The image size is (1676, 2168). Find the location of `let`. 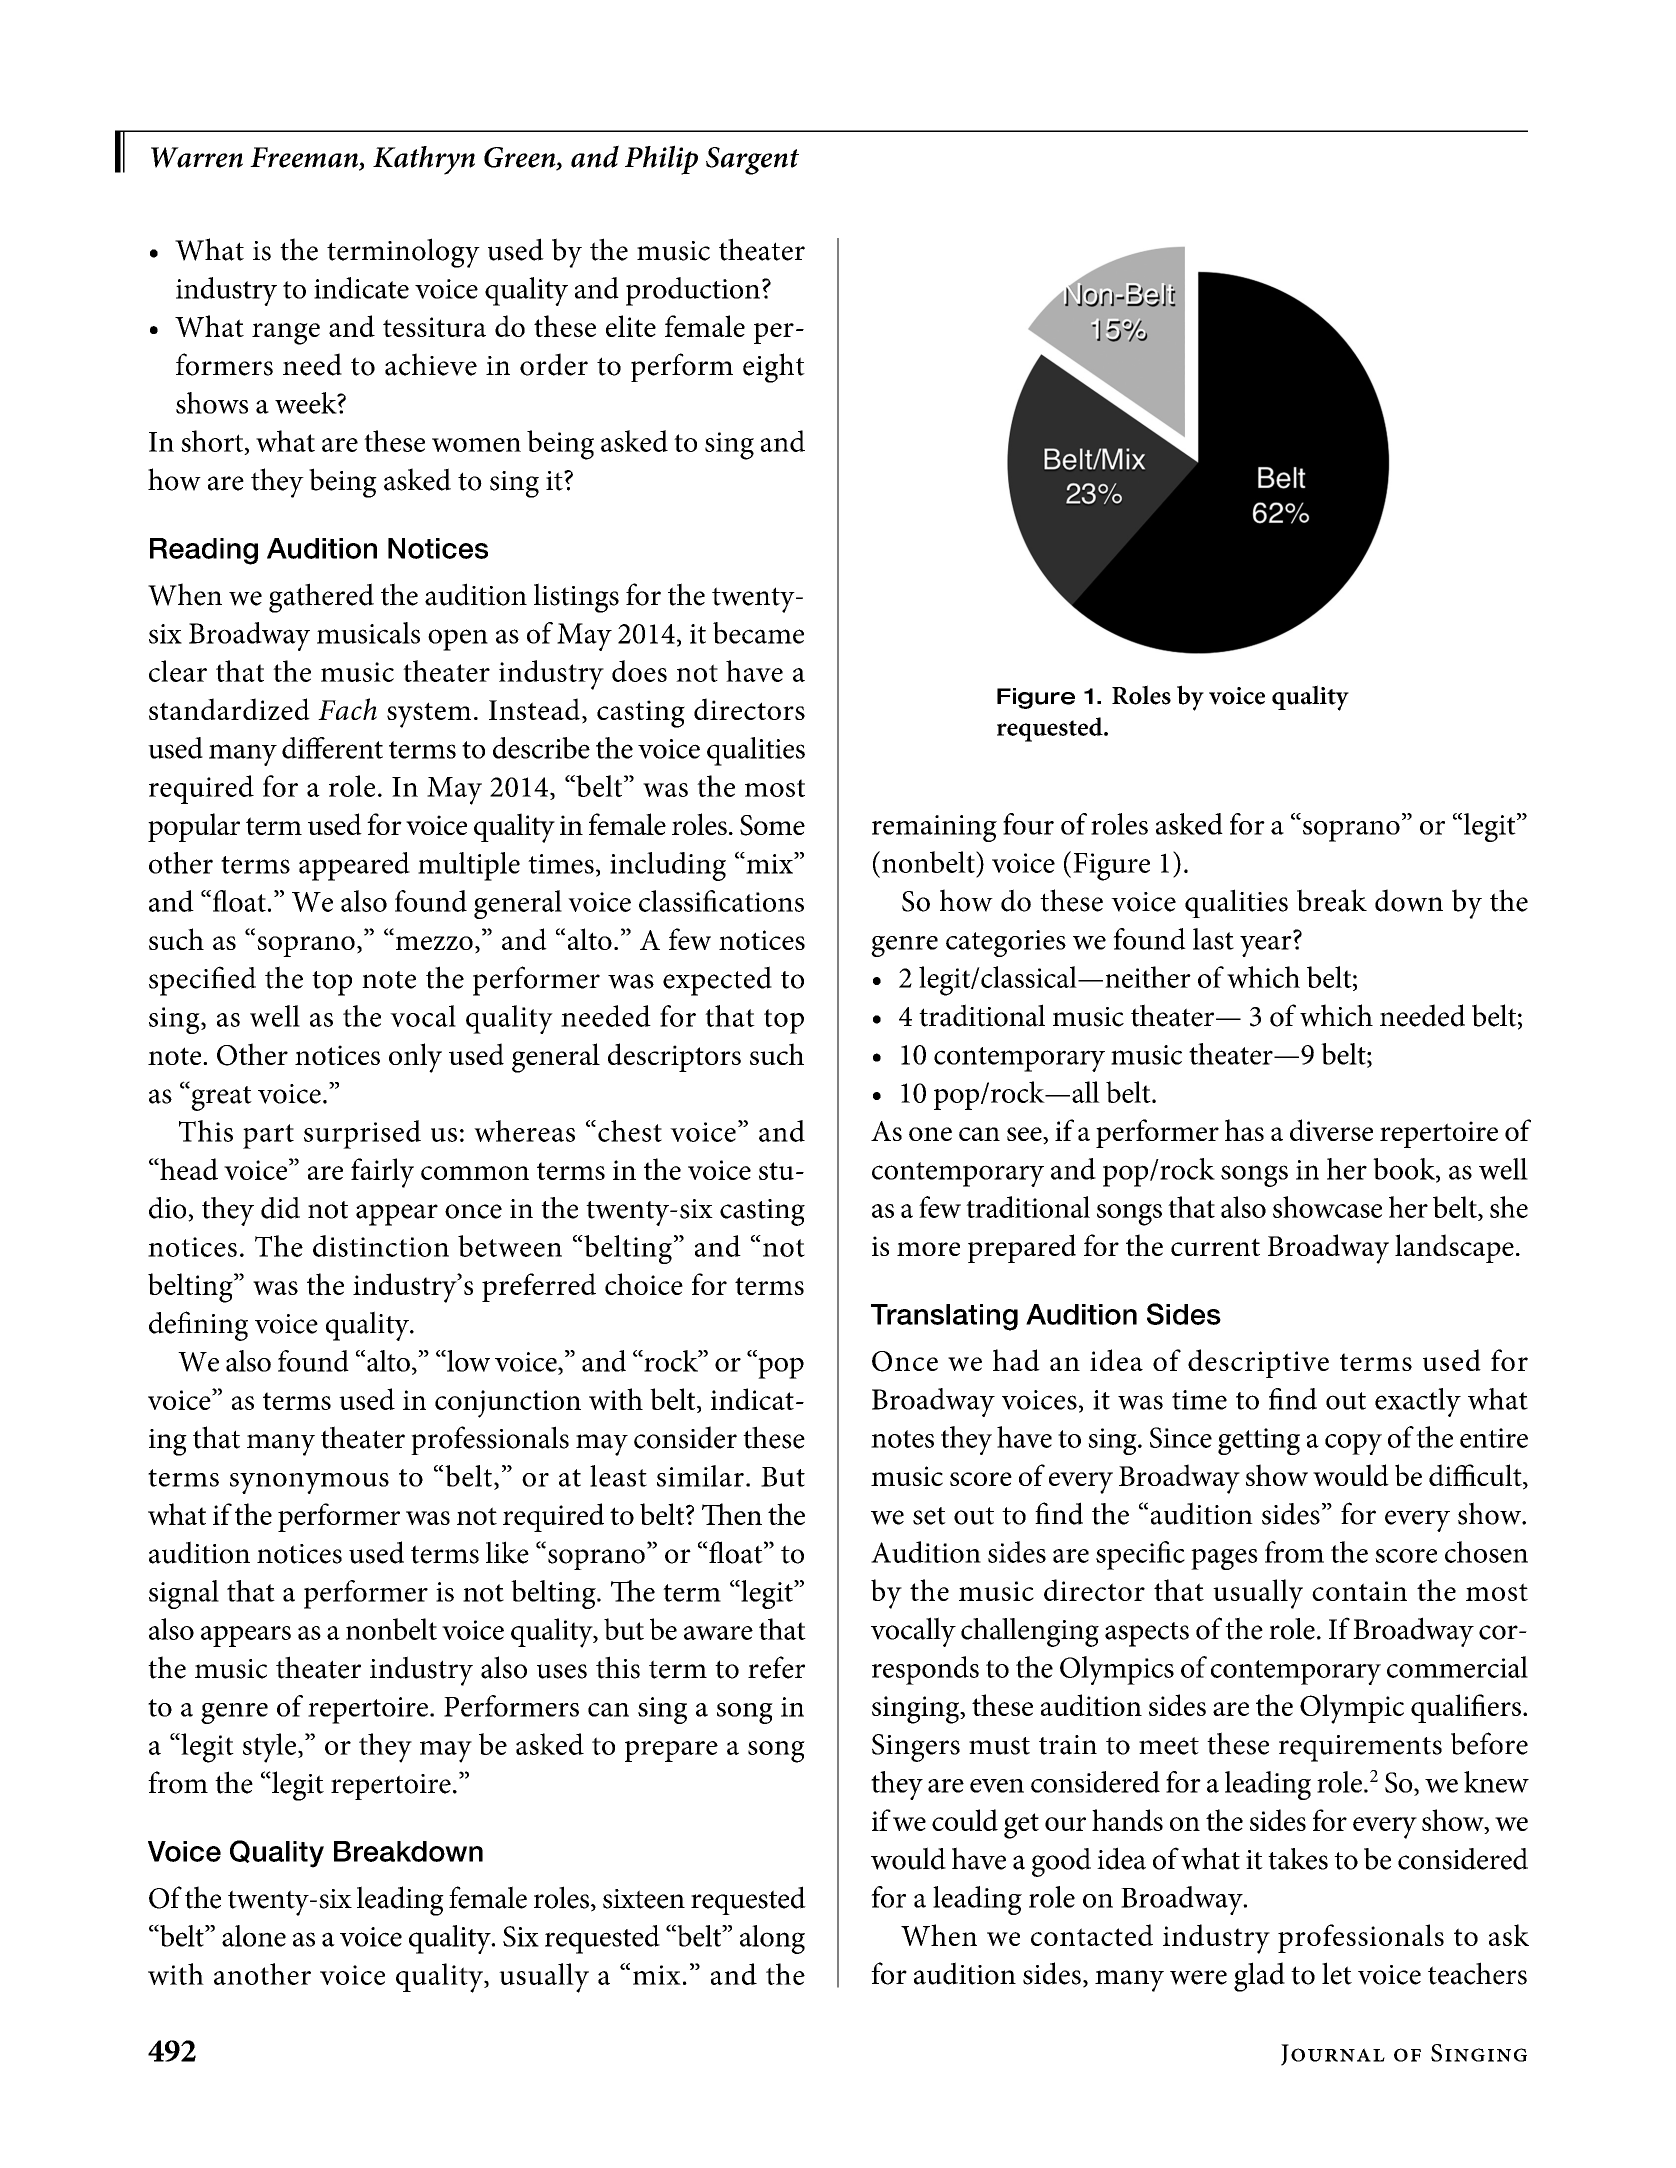

let is located at coordinates (1337, 1973).
